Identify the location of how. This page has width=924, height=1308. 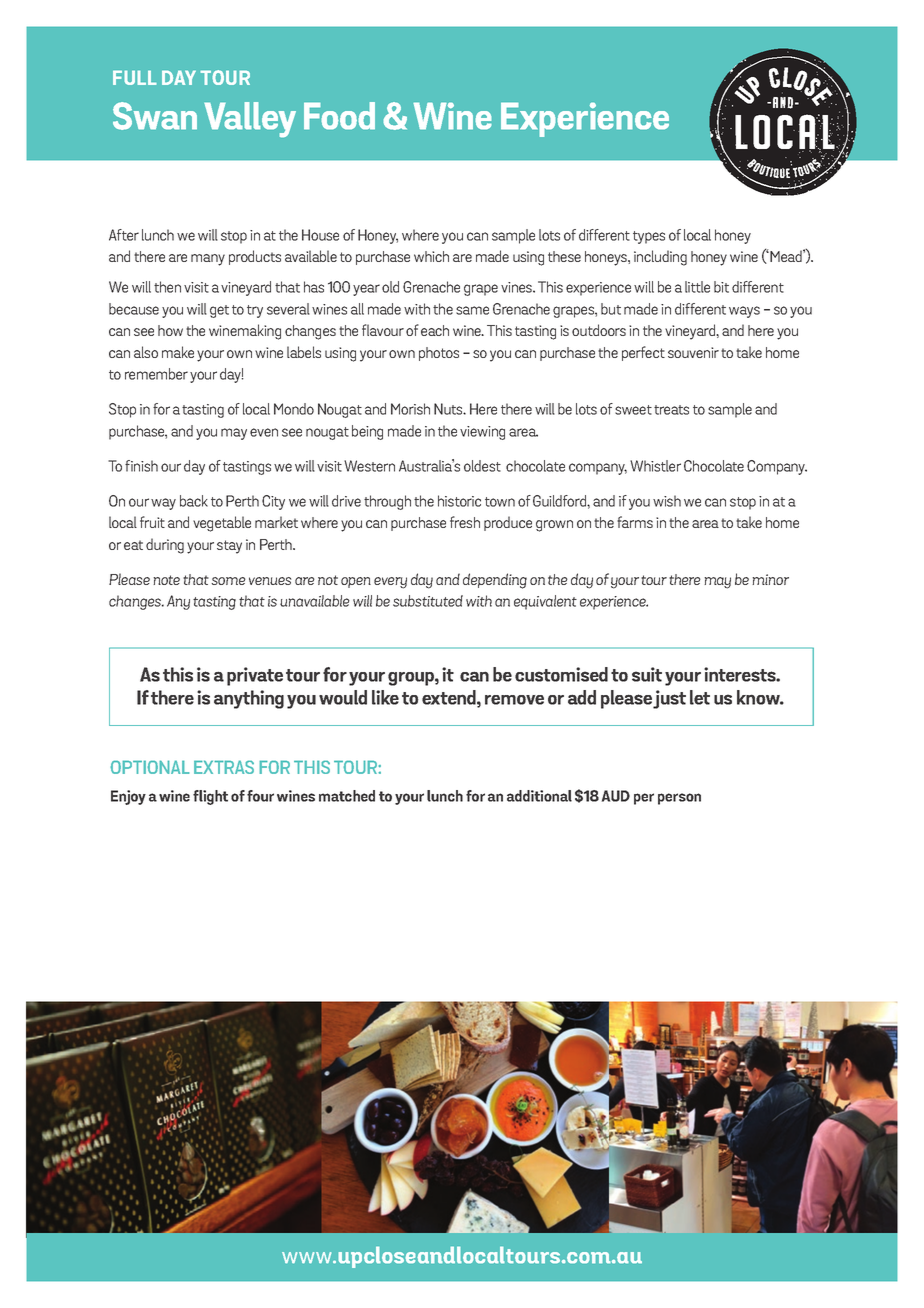
(170, 330).
